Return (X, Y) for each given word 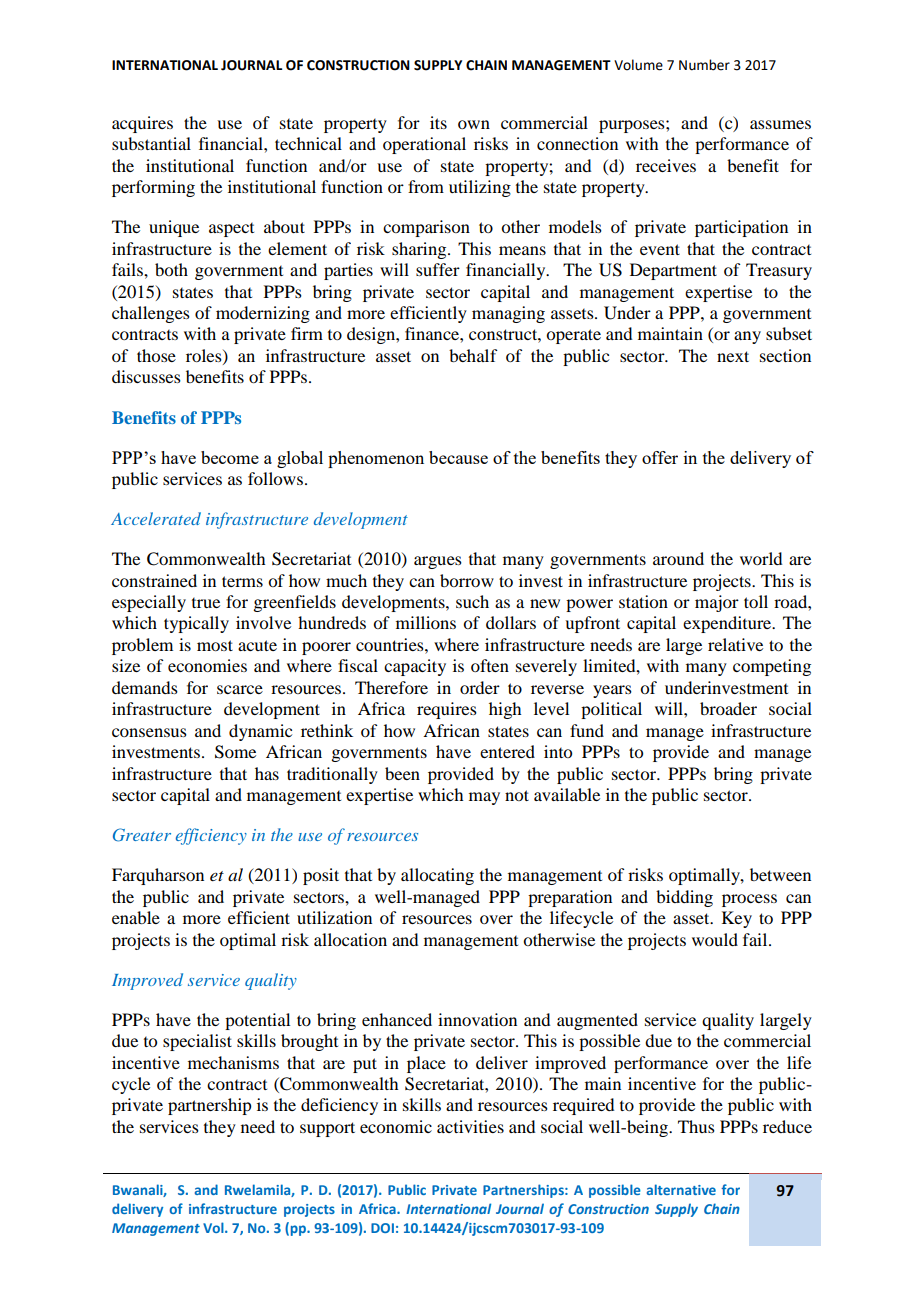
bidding (684, 898)
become (230, 457)
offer (660, 457)
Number (704, 65)
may (484, 798)
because (458, 457)
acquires (142, 124)
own (474, 124)
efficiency (211, 836)
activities (470, 1126)
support (327, 1129)
